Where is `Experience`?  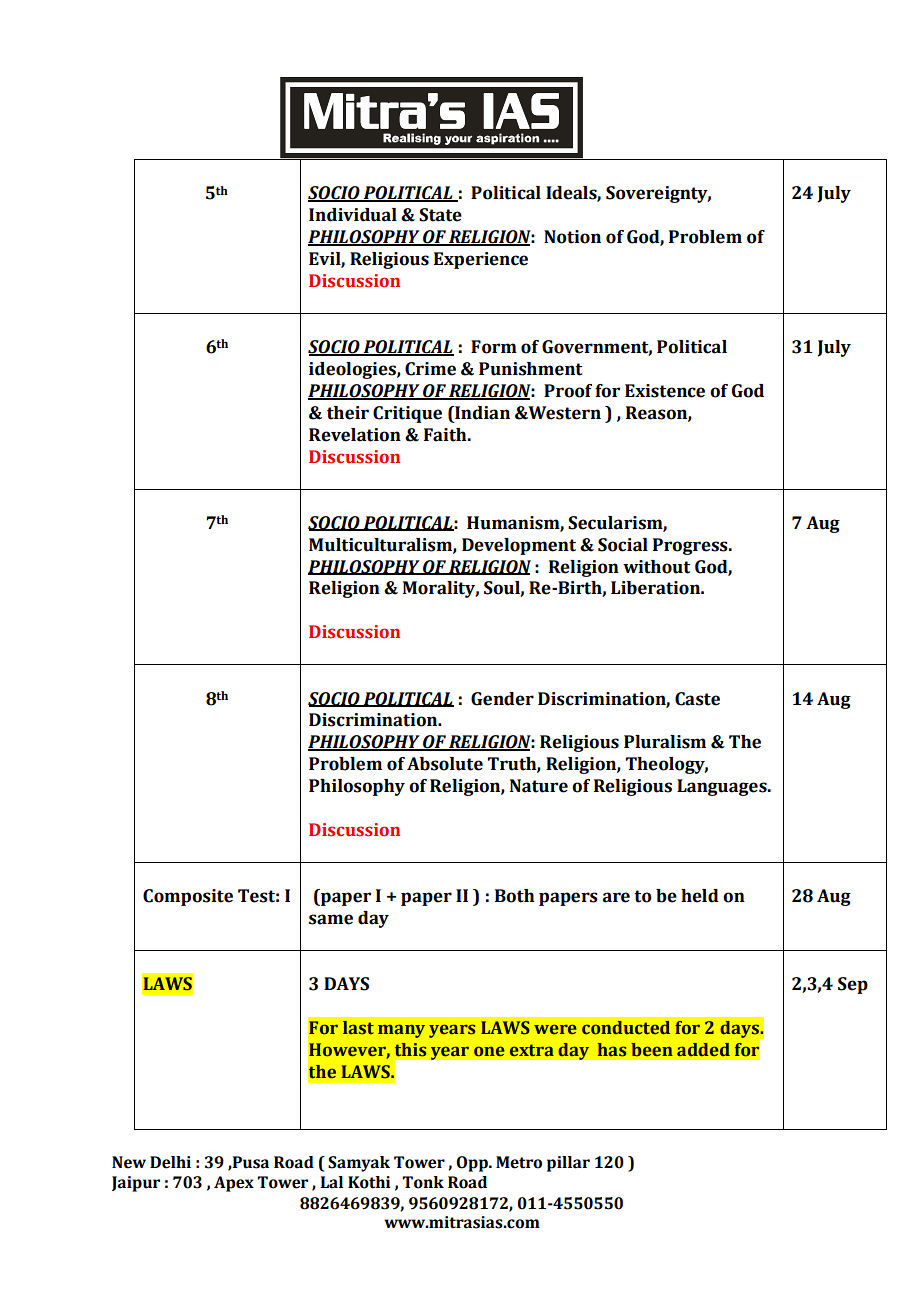 Experience is located at coordinates (481, 260).
